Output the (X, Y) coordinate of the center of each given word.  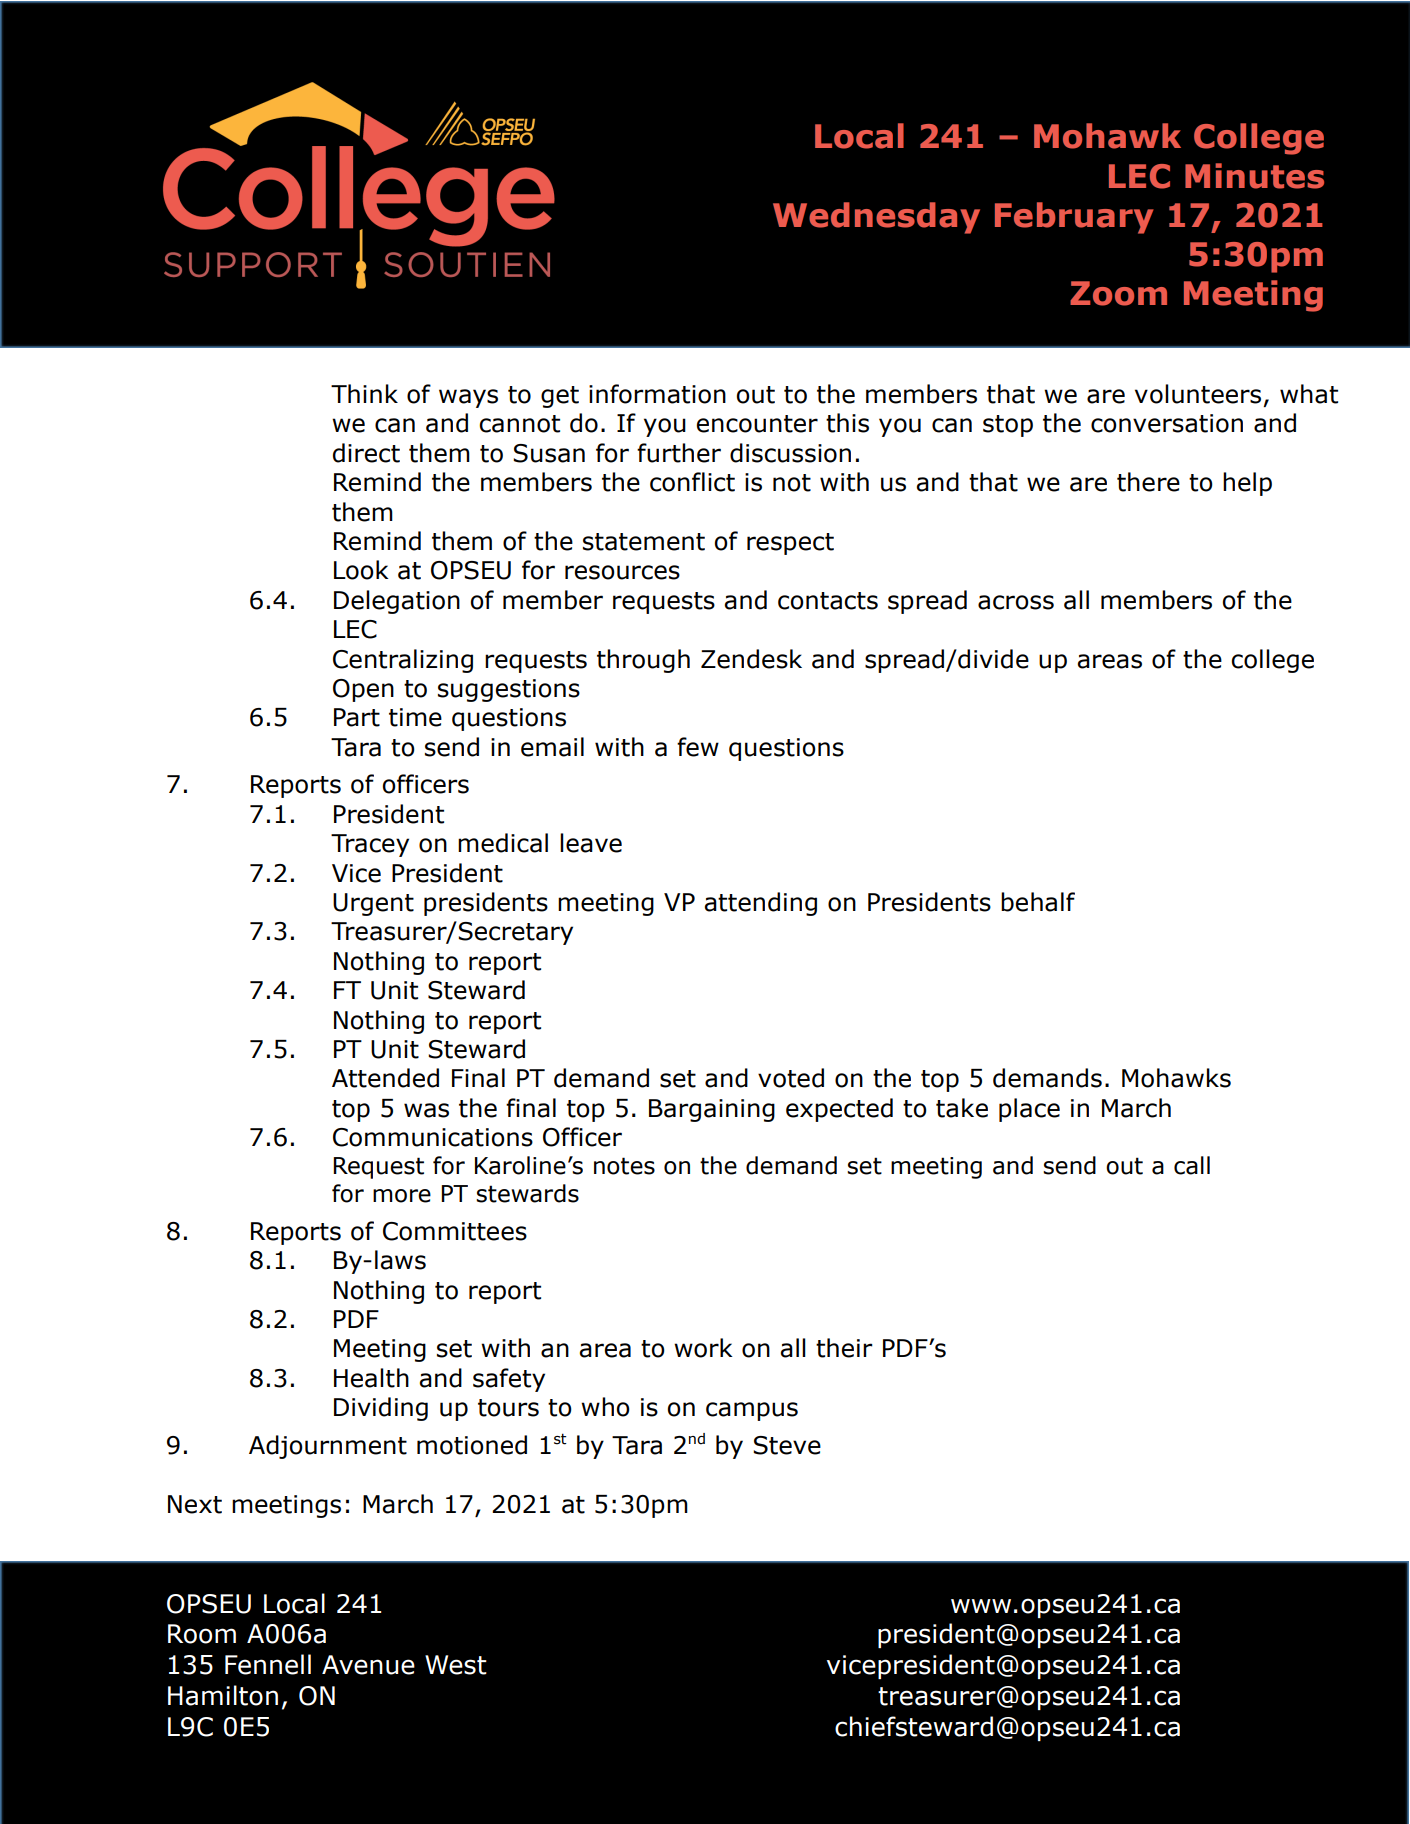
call (1192, 1165)
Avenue (368, 1665)
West (456, 1665)
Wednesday (876, 218)
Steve (787, 1445)
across (1016, 602)
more (402, 1196)
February (1074, 218)
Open (363, 690)
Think (364, 393)
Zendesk (751, 659)
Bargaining (712, 1110)
